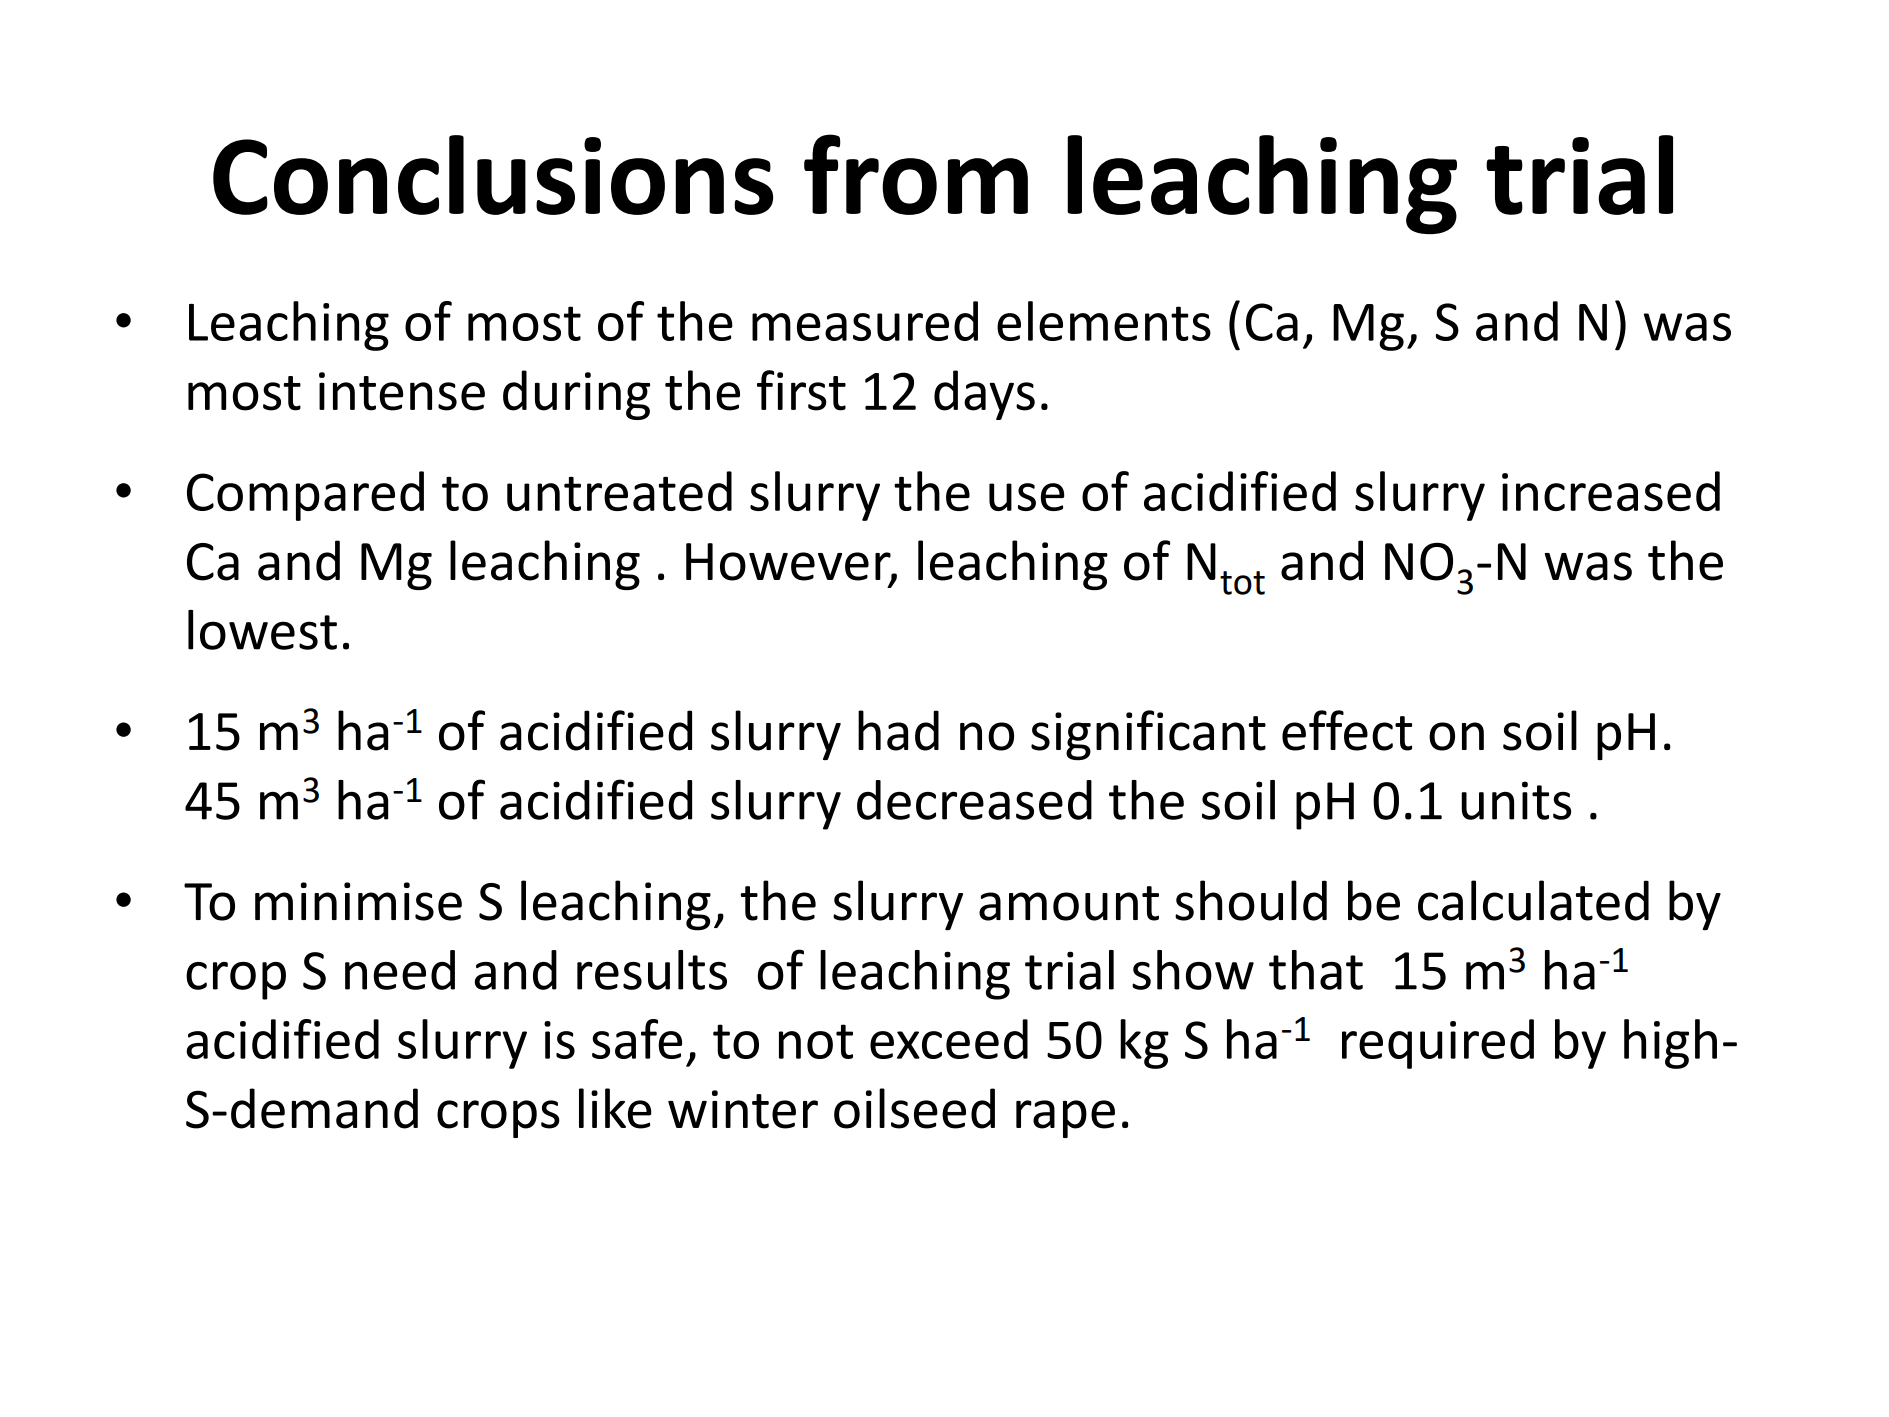 This image has width=1889, height=1417. Describe the element at coordinates (974, 800) in the image. I see `decreased` at that location.
